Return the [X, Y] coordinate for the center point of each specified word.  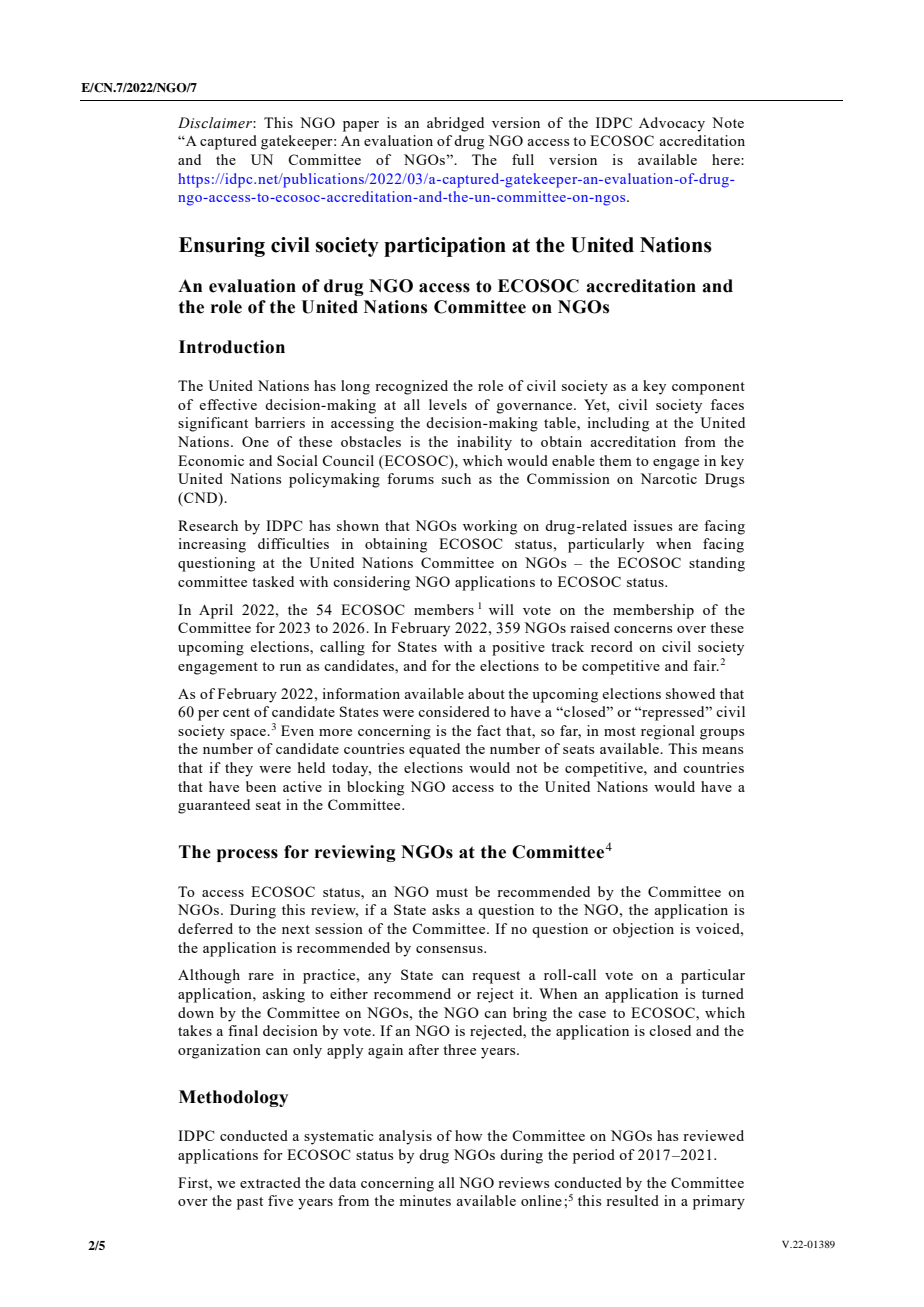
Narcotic [668, 478]
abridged [455, 124]
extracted [270, 1182]
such [456, 478]
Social [297, 460]
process [247, 855]
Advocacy [672, 124]
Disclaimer [216, 123]
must [452, 892]
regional [668, 732]
